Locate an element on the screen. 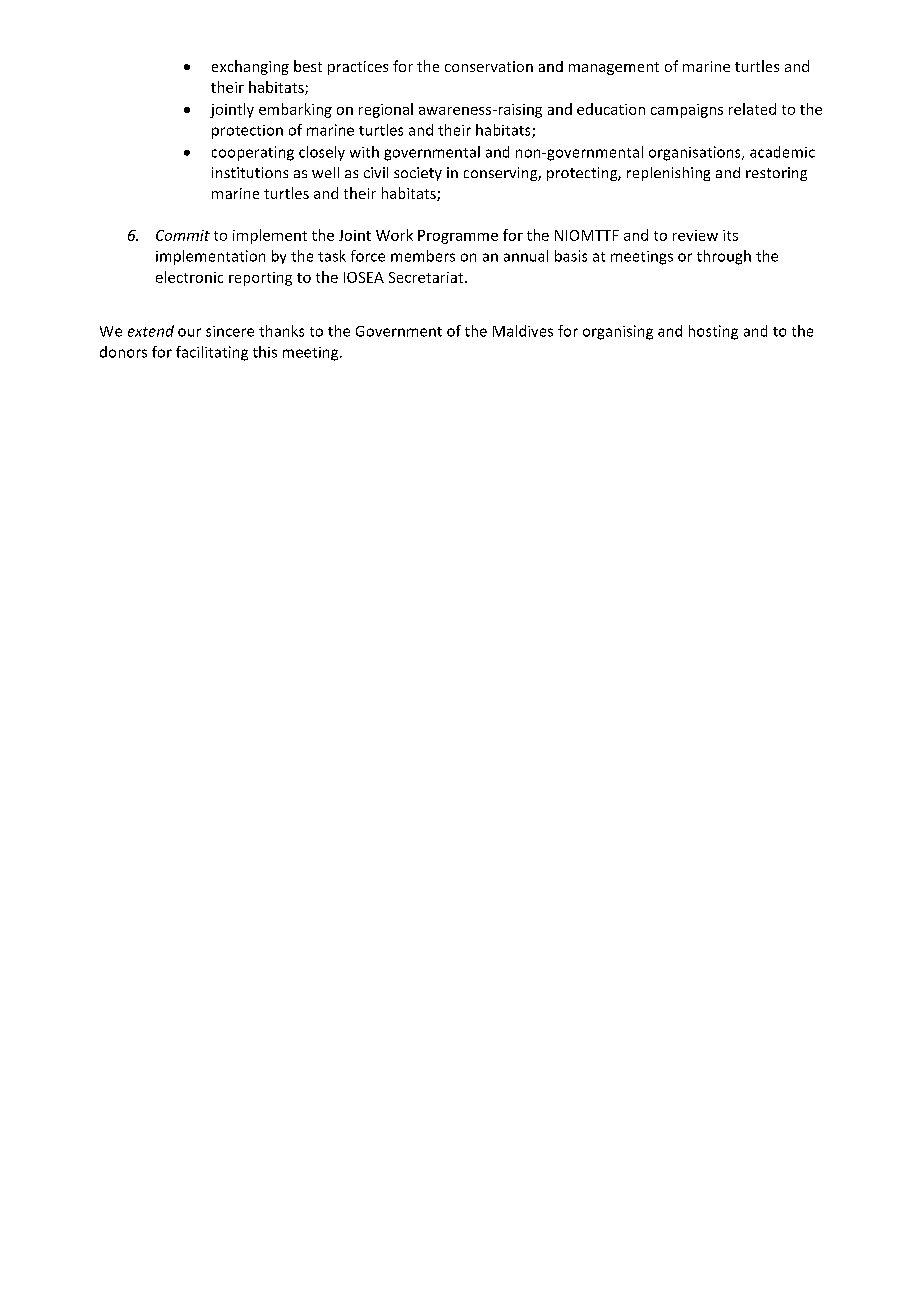 The height and width of the screenshot is (1308, 924). Maldives is located at coordinates (523, 331).
